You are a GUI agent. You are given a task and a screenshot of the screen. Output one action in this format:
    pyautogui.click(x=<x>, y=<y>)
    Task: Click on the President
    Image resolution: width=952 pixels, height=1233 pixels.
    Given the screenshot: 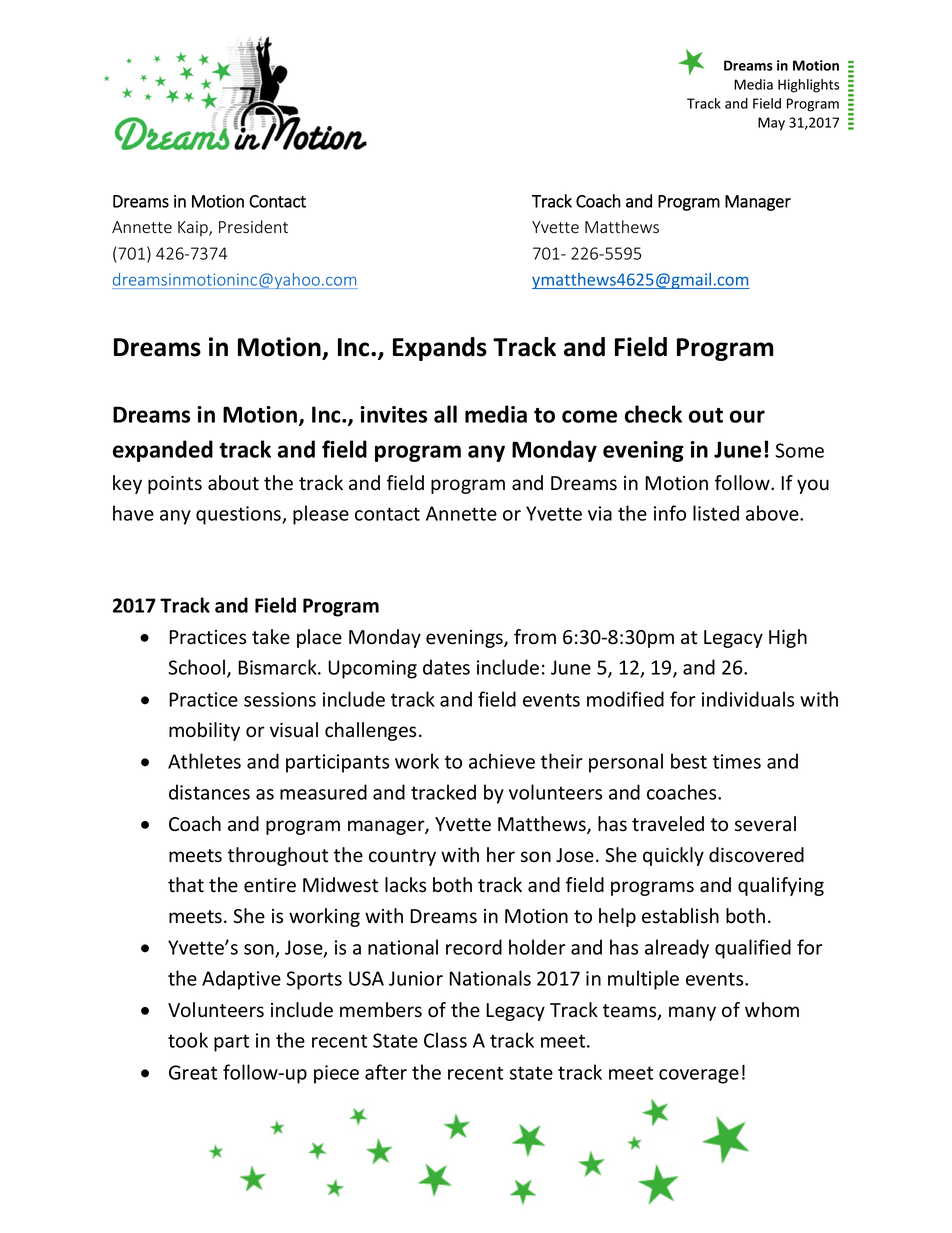 What is the action you would take?
    pyautogui.click(x=253, y=227)
